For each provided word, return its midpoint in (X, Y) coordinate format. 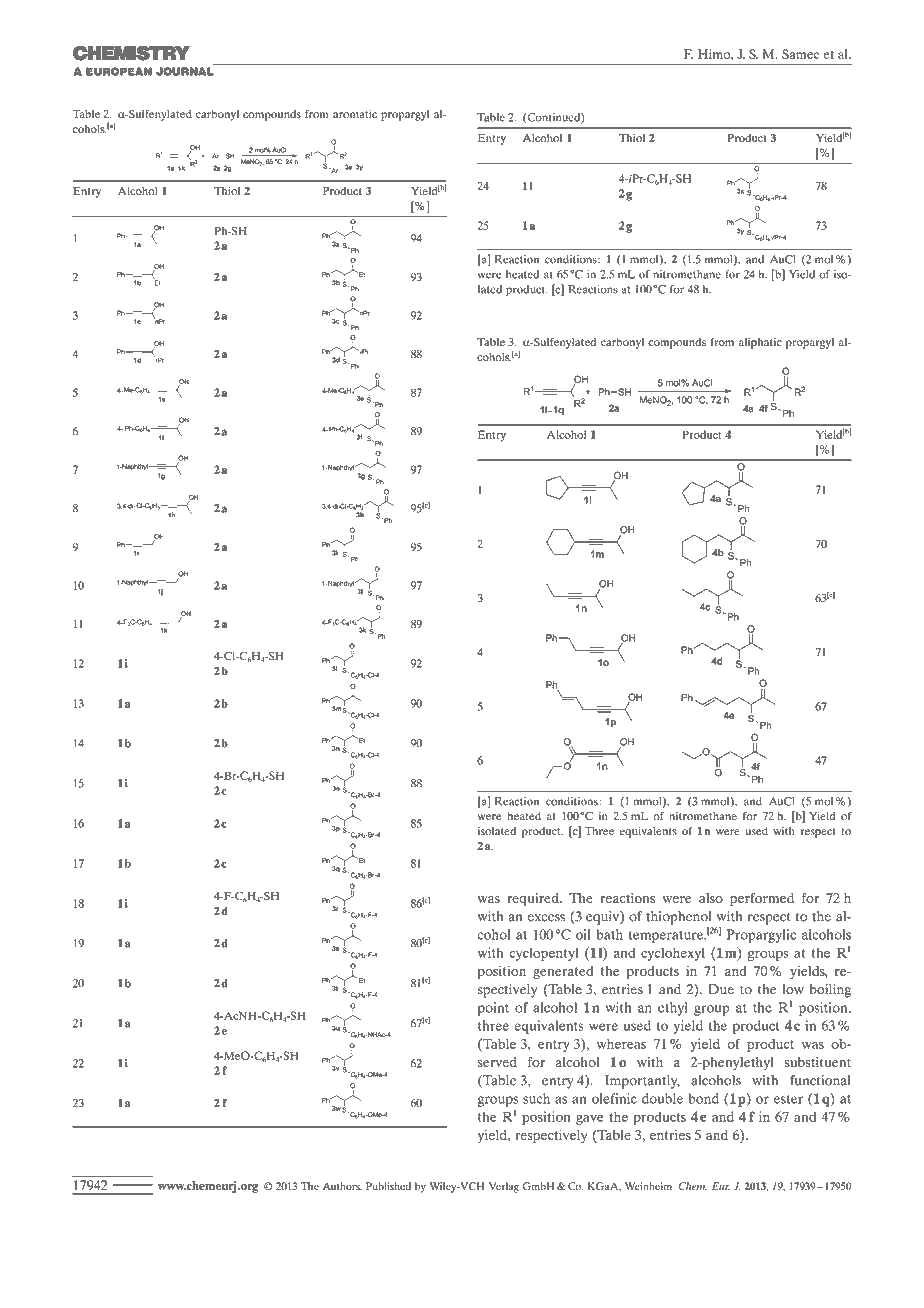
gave (590, 1119)
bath (609, 934)
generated (563, 973)
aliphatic (760, 343)
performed (762, 900)
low (793, 989)
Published (388, 1186)
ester (788, 1099)
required (534, 900)
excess (546, 918)
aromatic (355, 113)
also (711, 898)
